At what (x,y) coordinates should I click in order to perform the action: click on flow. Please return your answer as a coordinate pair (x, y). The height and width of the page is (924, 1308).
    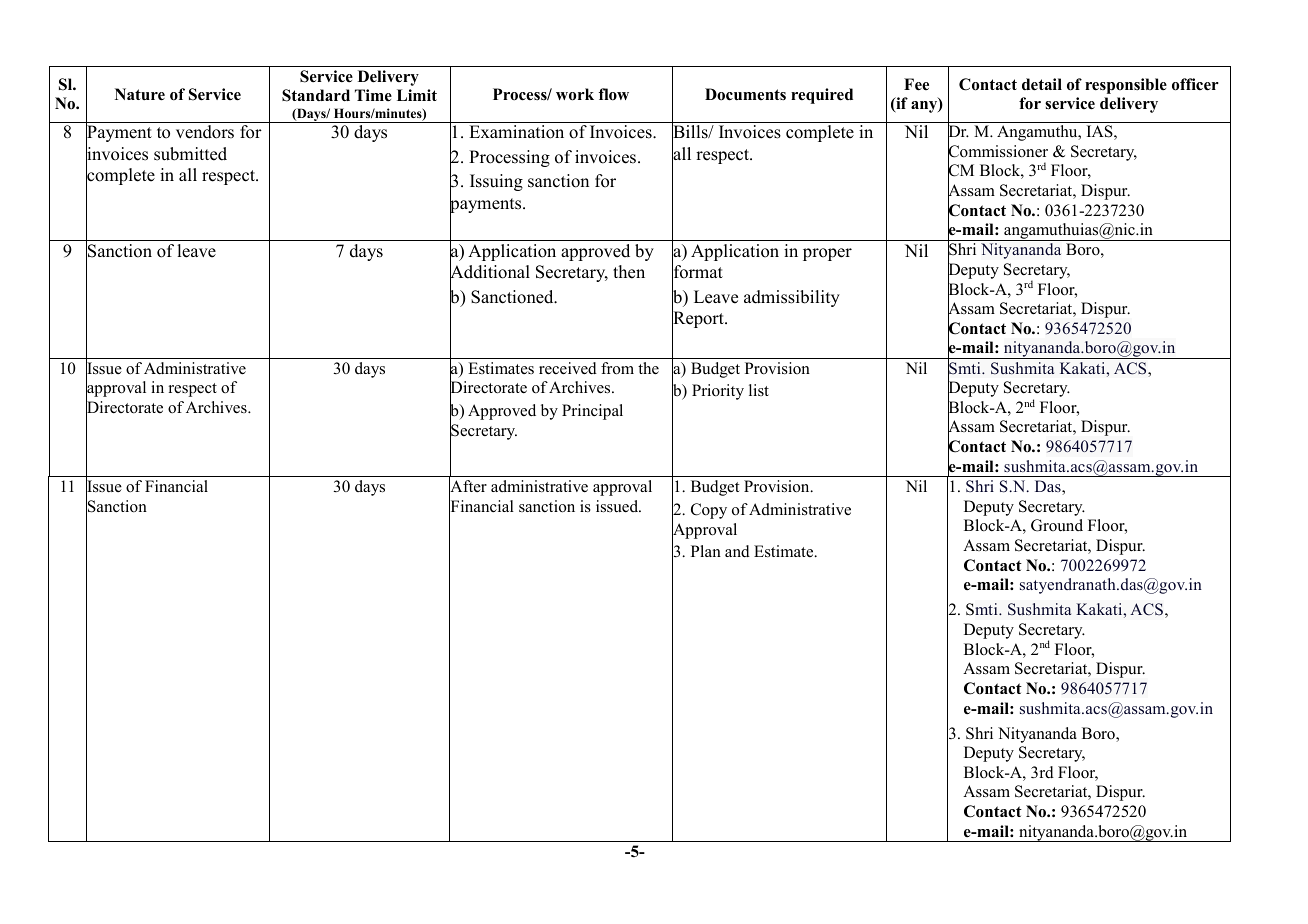
    Looking at the image, I should click on (614, 94).
